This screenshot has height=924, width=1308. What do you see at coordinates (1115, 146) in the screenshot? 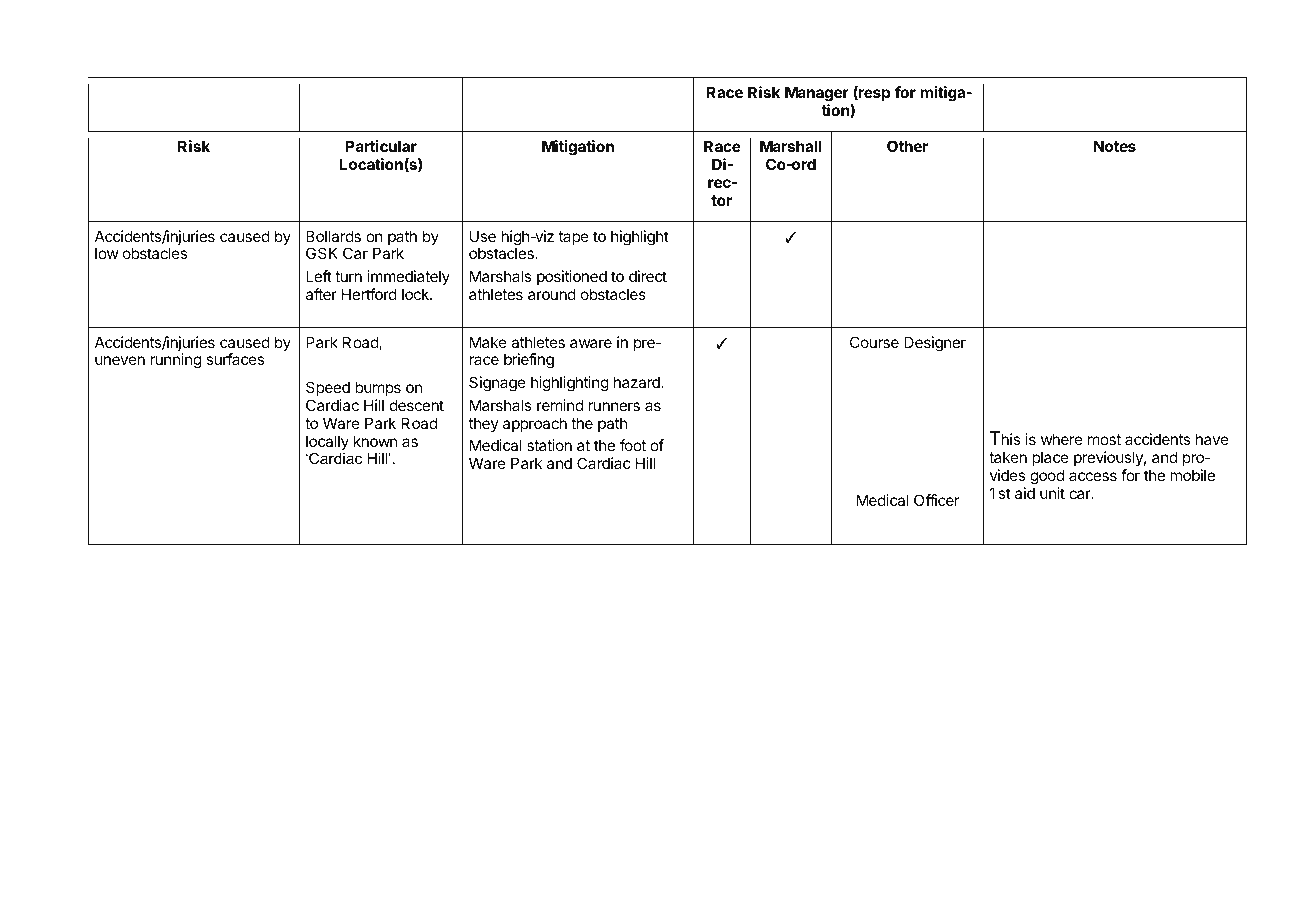
I see `Notes` at bounding box center [1115, 146].
